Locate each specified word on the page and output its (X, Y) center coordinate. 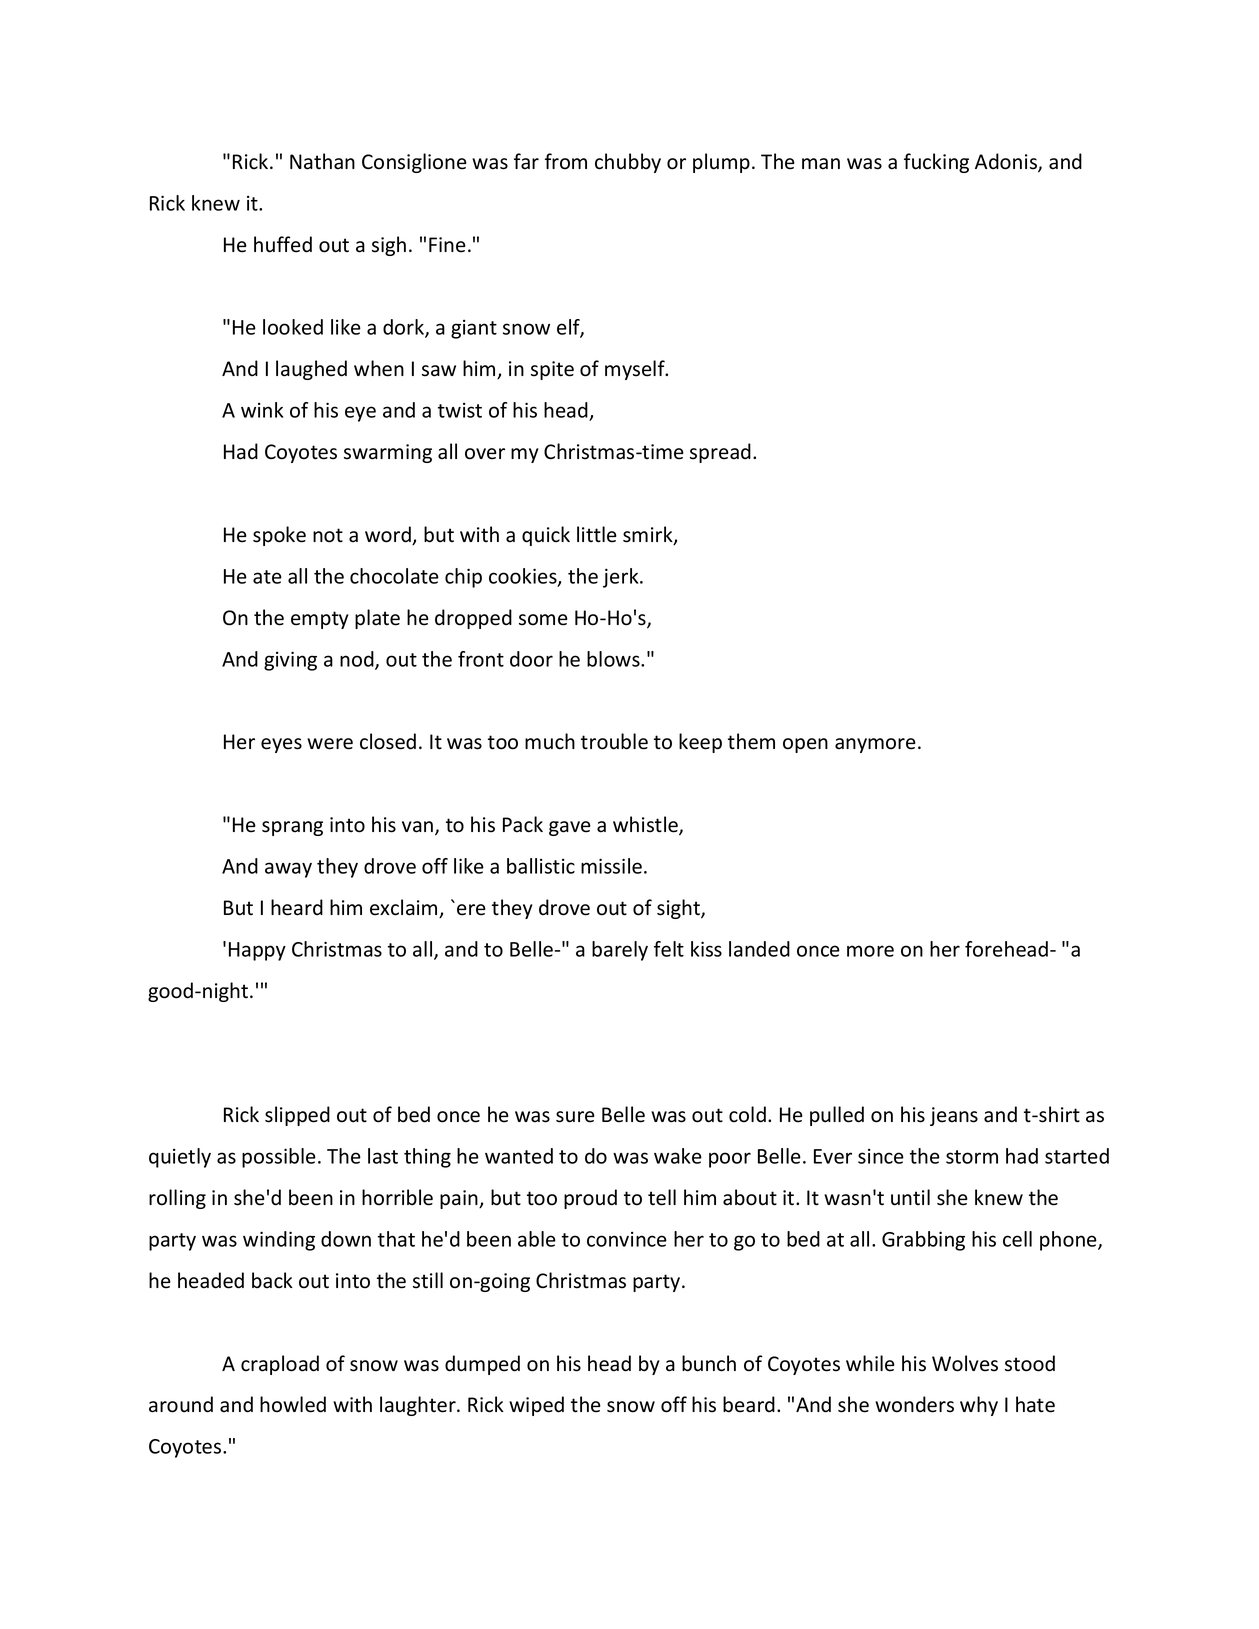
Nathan (322, 161)
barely (620, 951)
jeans (954, 1116)
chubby (628, 163)
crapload (280, 1365)
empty (320, 620)
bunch (709, 1363)
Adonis (1007, 162)
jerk (622, 578)
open (805, 745)
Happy (257, 951)
